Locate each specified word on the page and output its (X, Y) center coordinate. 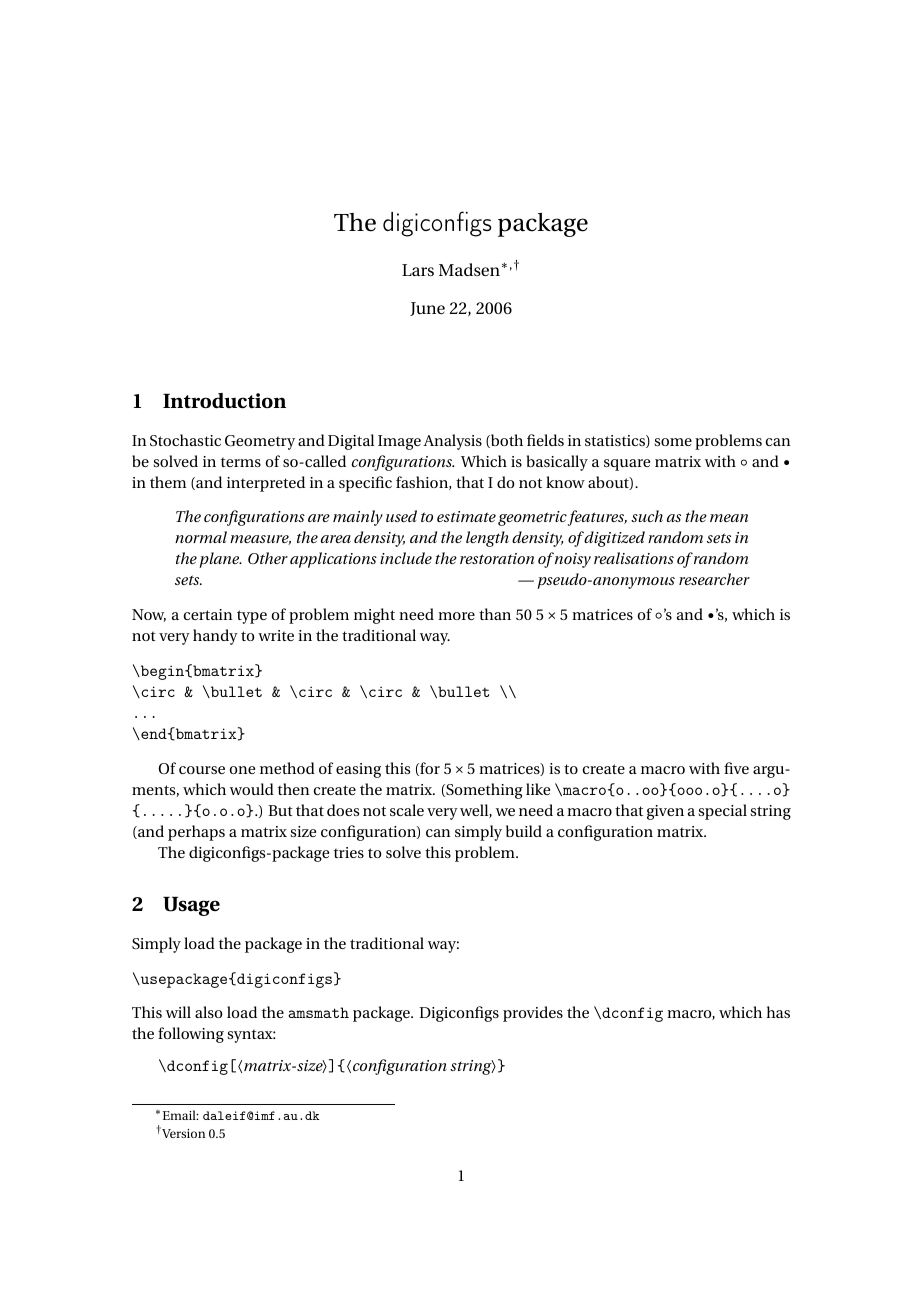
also (208, 1012)
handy (215, 637)
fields (545, 440)
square (627, 465)
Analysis (452, 442)
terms (241, 462)
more (456, 616)
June (427, 309)
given (665, 812)
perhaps (196, 833)
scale (407, 810)
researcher (714, 579)
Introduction (224, 401)
